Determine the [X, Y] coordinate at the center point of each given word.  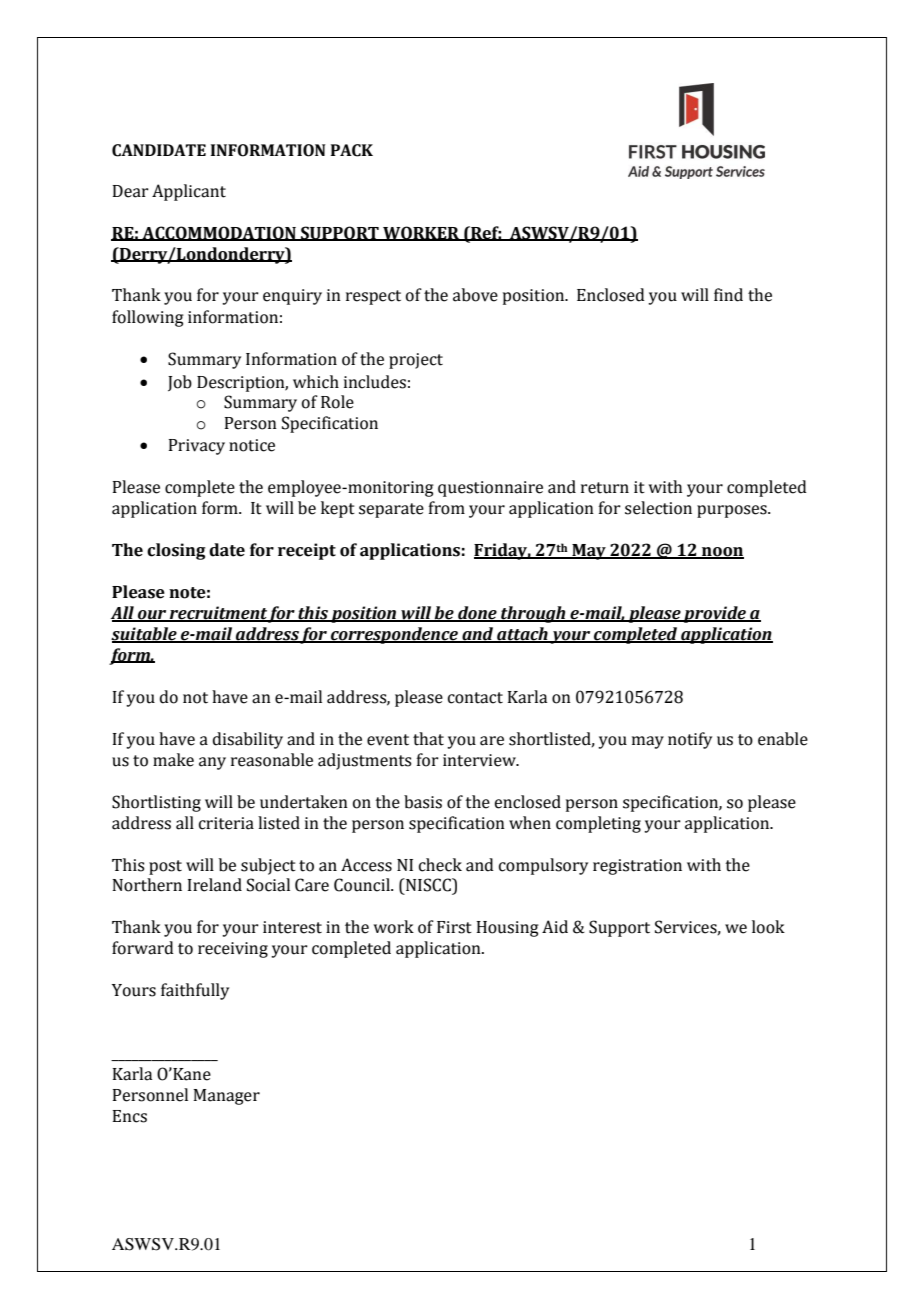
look [768, 927]
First [454, 927]
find [728, 295]
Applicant [189, 192]
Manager [226, 1097]
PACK [352, 150]
